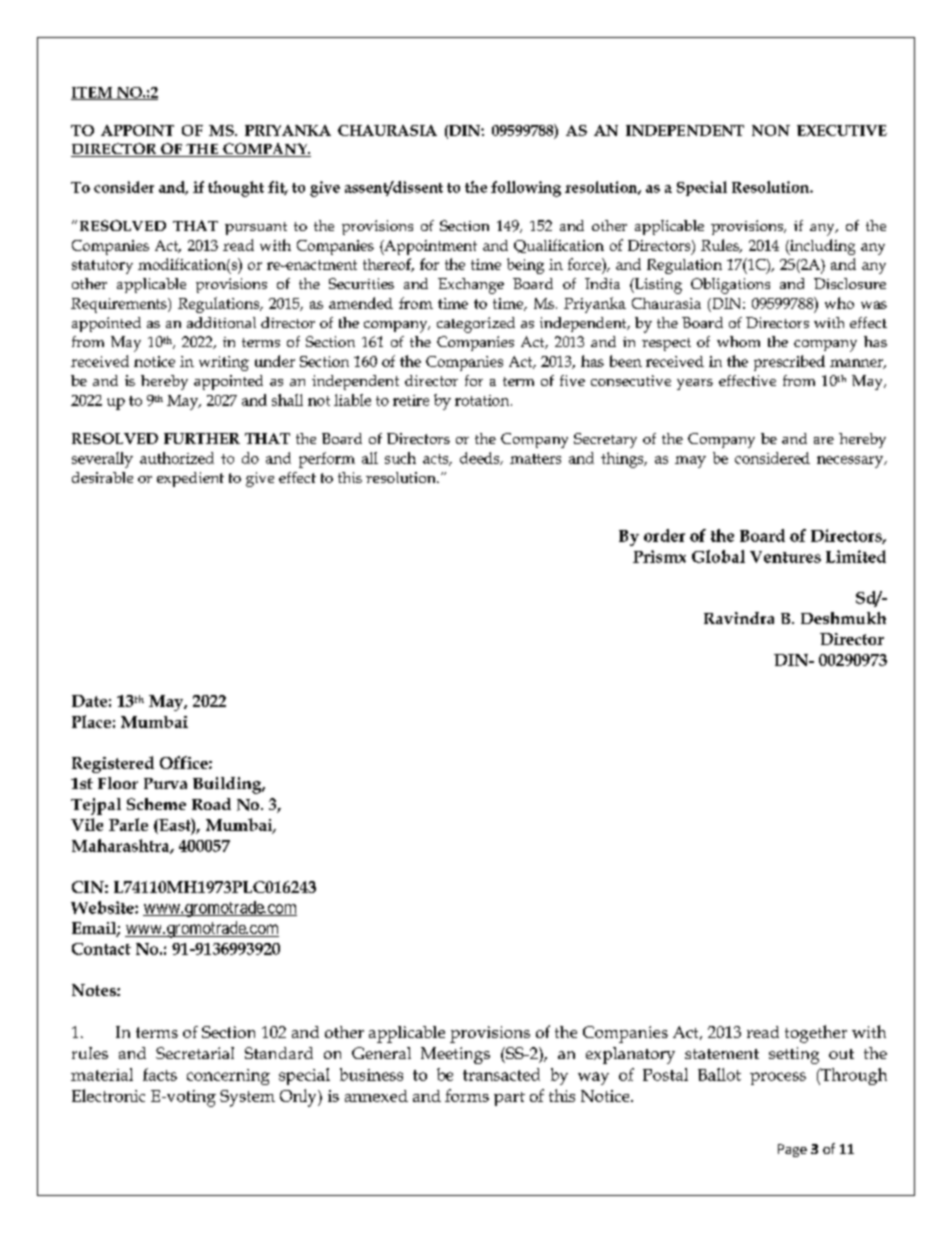 This image has width=952, height=1233. What do you see at coordinates (526, 189) in the image?
I see `following` at bounding box center [526, 189].
